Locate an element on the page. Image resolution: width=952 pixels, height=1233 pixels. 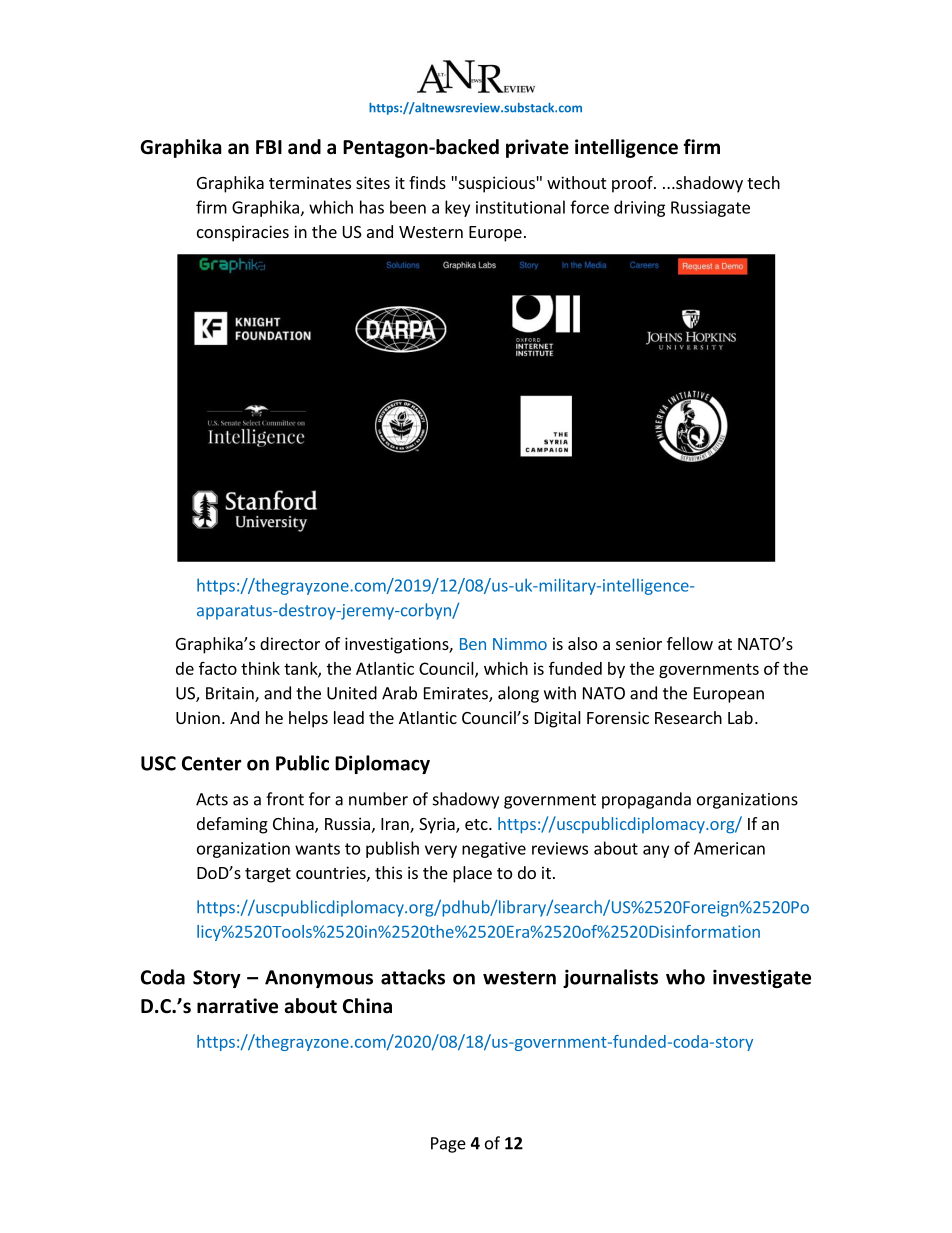
director is located at coordinates (290, 643).
